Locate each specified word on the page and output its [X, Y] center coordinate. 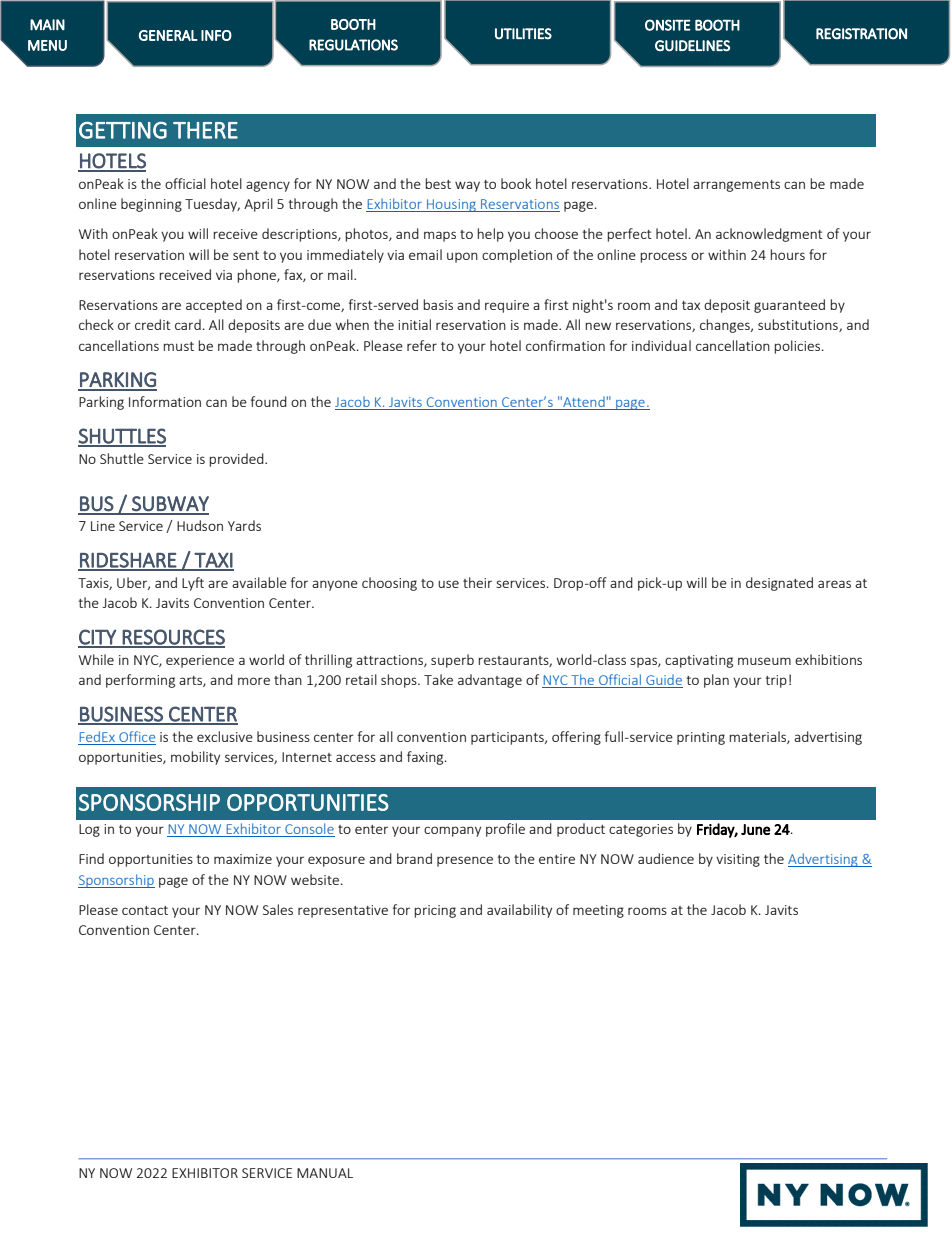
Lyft [193, 584]
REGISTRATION [861, 34]
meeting [598, 911]
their [477, 582]
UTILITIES [523, 34]
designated [779, 584]
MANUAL [325, 1173]
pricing [435, 911]
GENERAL [168, 35]
